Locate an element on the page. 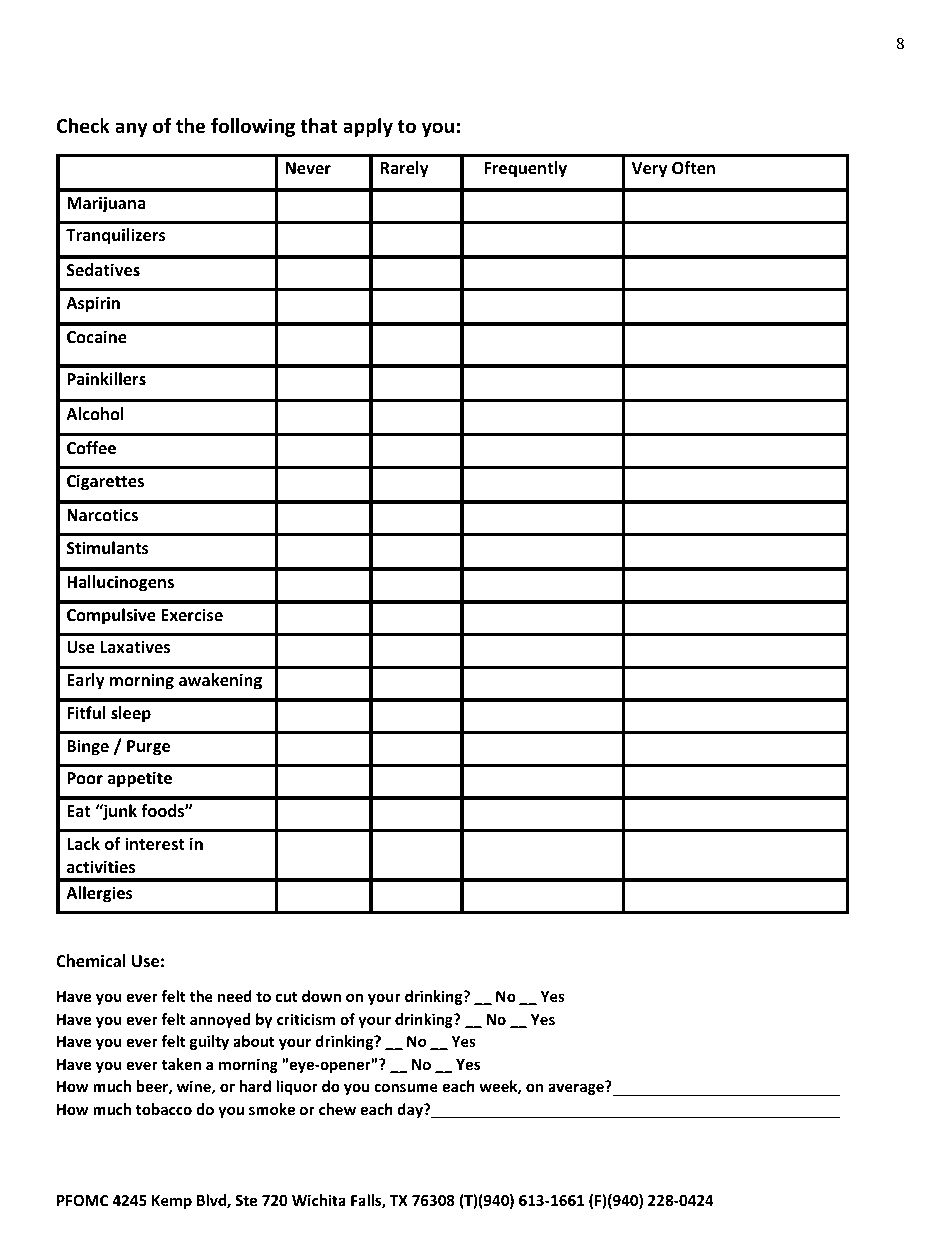  down is located at coordinates (321, 996).
